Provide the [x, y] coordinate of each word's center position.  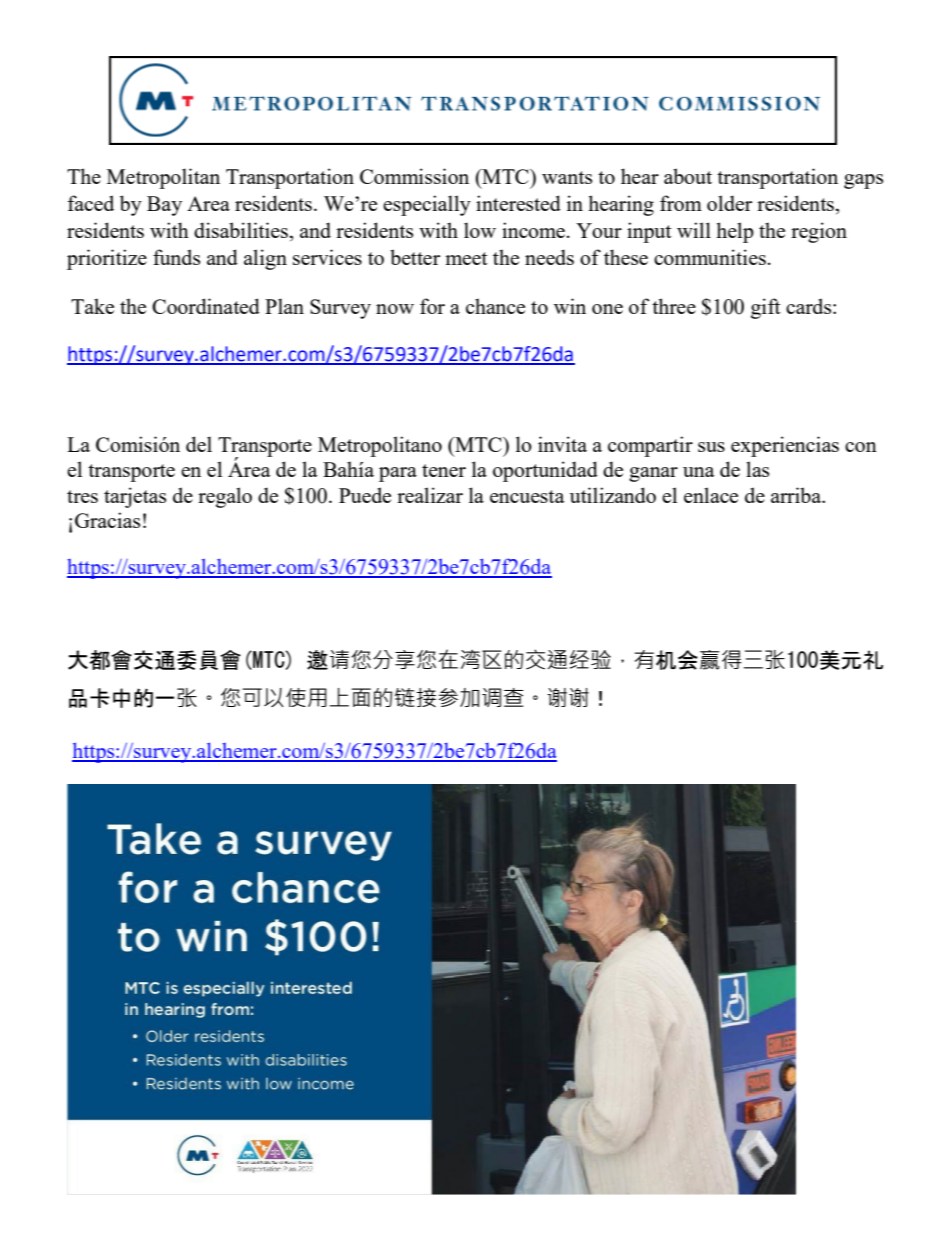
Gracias [107, 520]
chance [495, 306]
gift [766, 308]
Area [208, 203]
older [729, 203]
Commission [414, 176]
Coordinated [206, 306]
